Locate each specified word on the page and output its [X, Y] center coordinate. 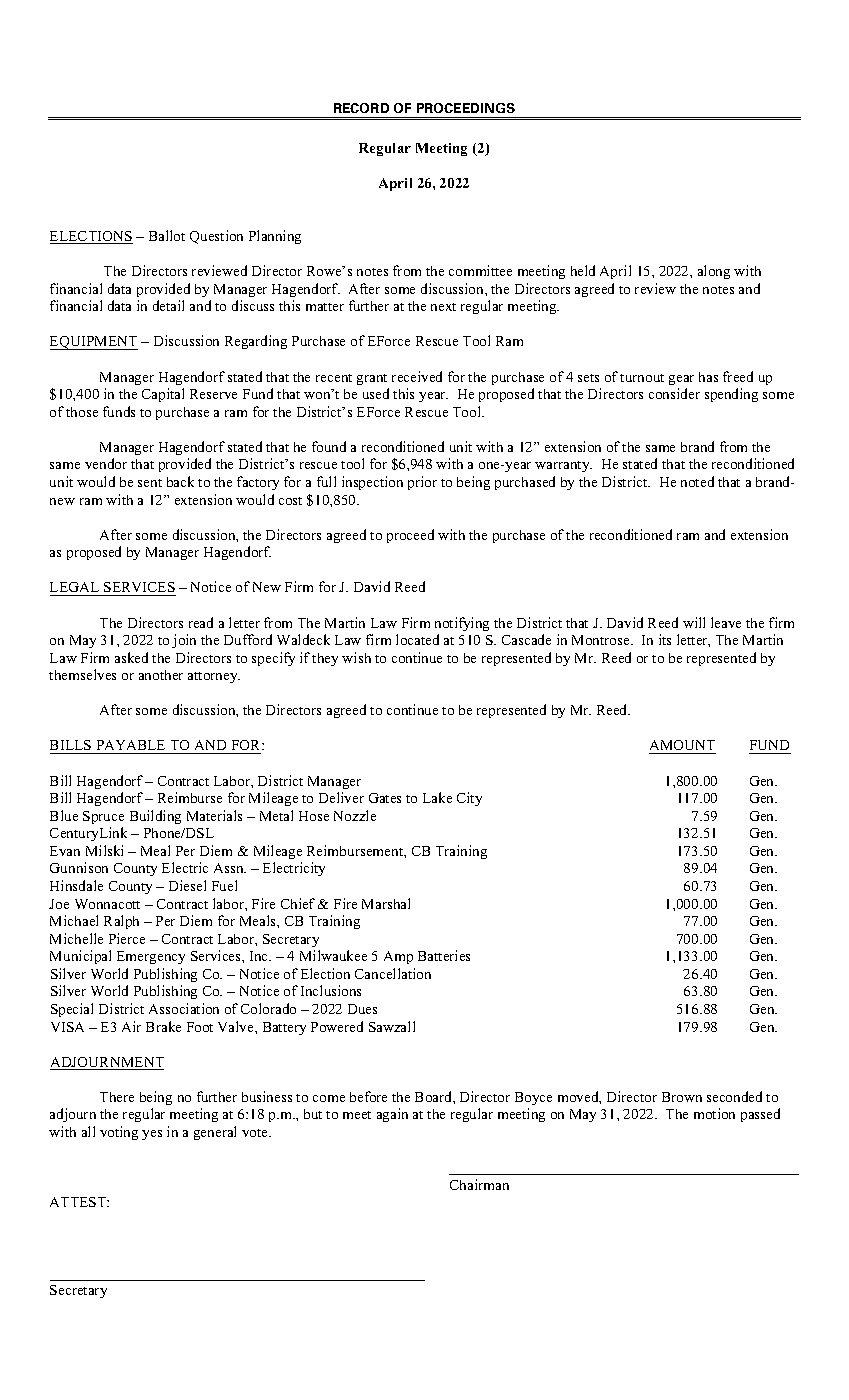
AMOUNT [682, 747]
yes [152, 1135]
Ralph [121, 922]
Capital [163, 395]
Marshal [386, 903]
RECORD [361, 108]
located [417, 639]
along [714, 272]
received [417, 376]
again [392, 1115]
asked [131, 657]
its [665, 639]
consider [674, 393]
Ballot [167, 235]
